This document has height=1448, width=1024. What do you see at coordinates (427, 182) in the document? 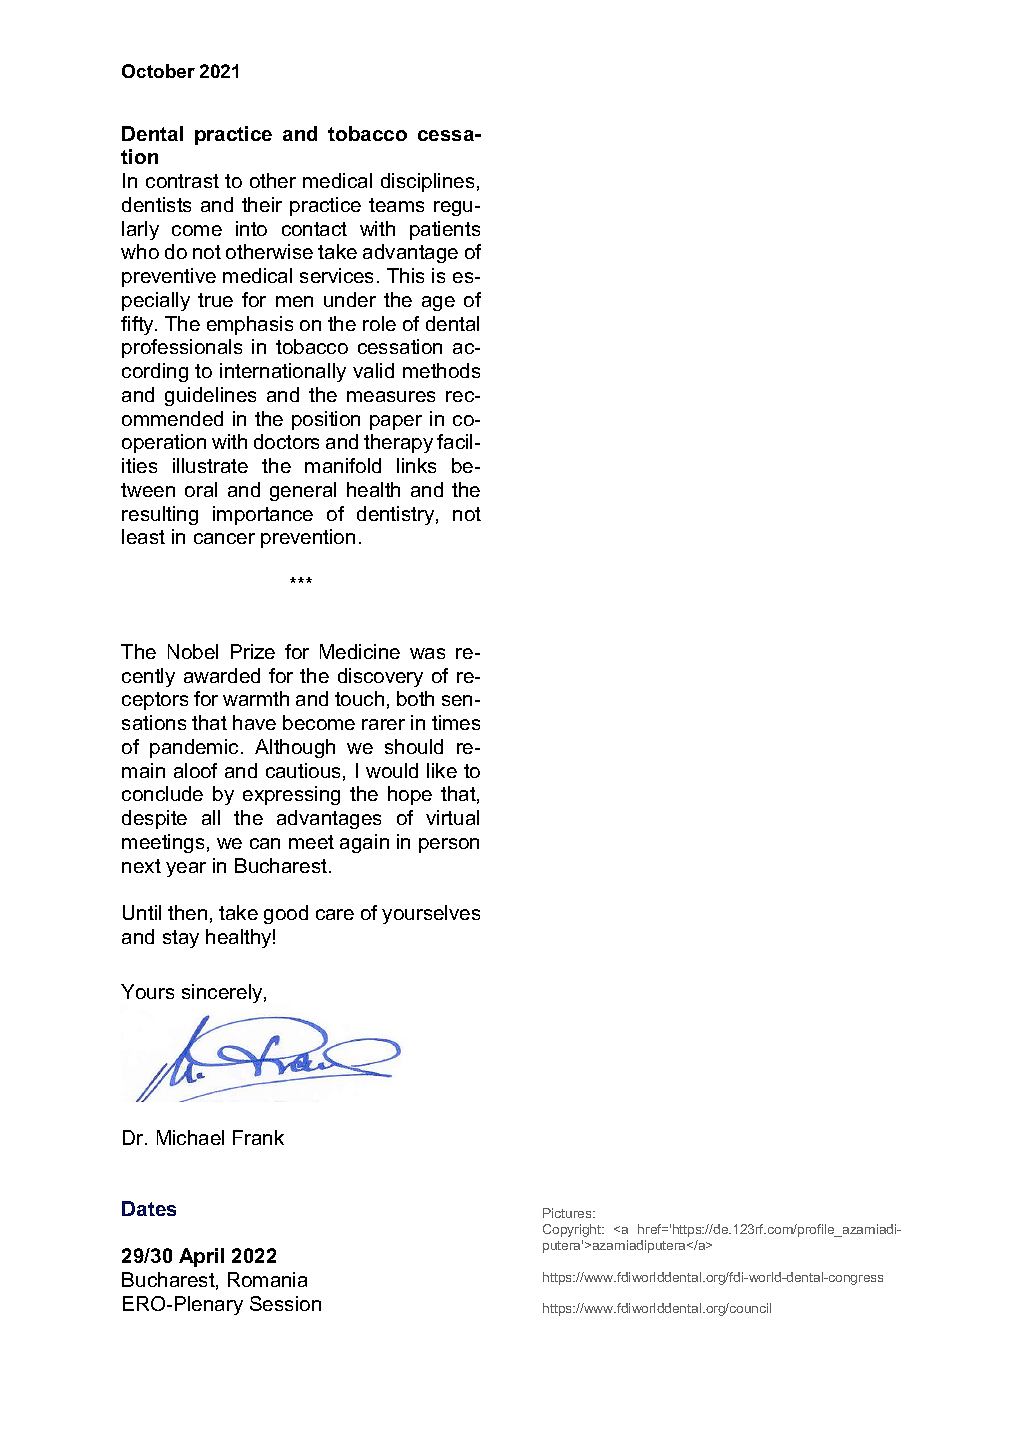
I see `disciplines` at bounding box center [427, 182].
